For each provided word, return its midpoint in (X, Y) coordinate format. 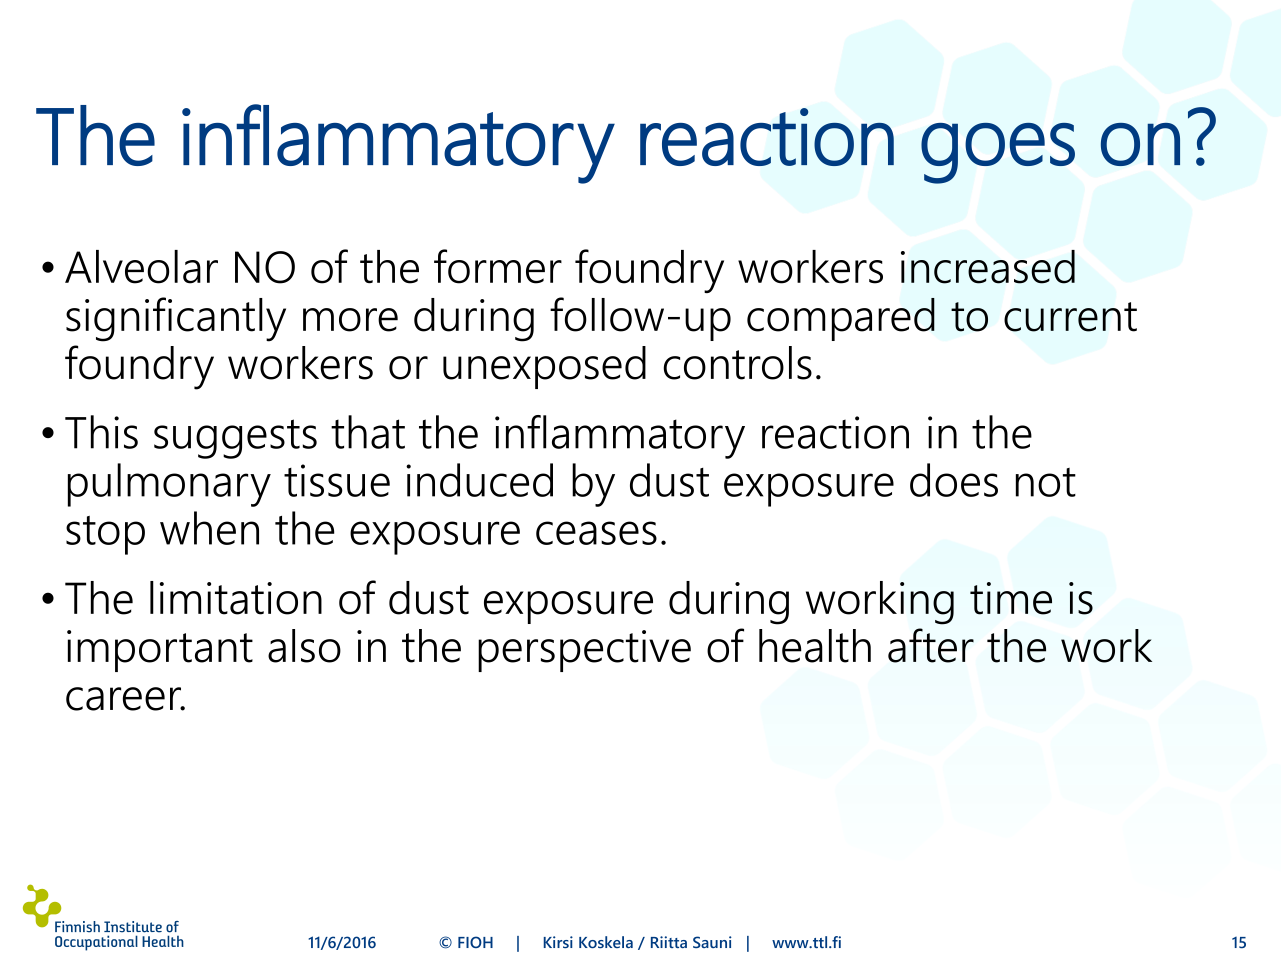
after (931, 645)
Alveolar (141, 267)
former (498, 266)
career (125, 699)
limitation (236, 598)
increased (988, 267)
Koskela (606, 942)
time (1011, 598)
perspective (584, 651)
